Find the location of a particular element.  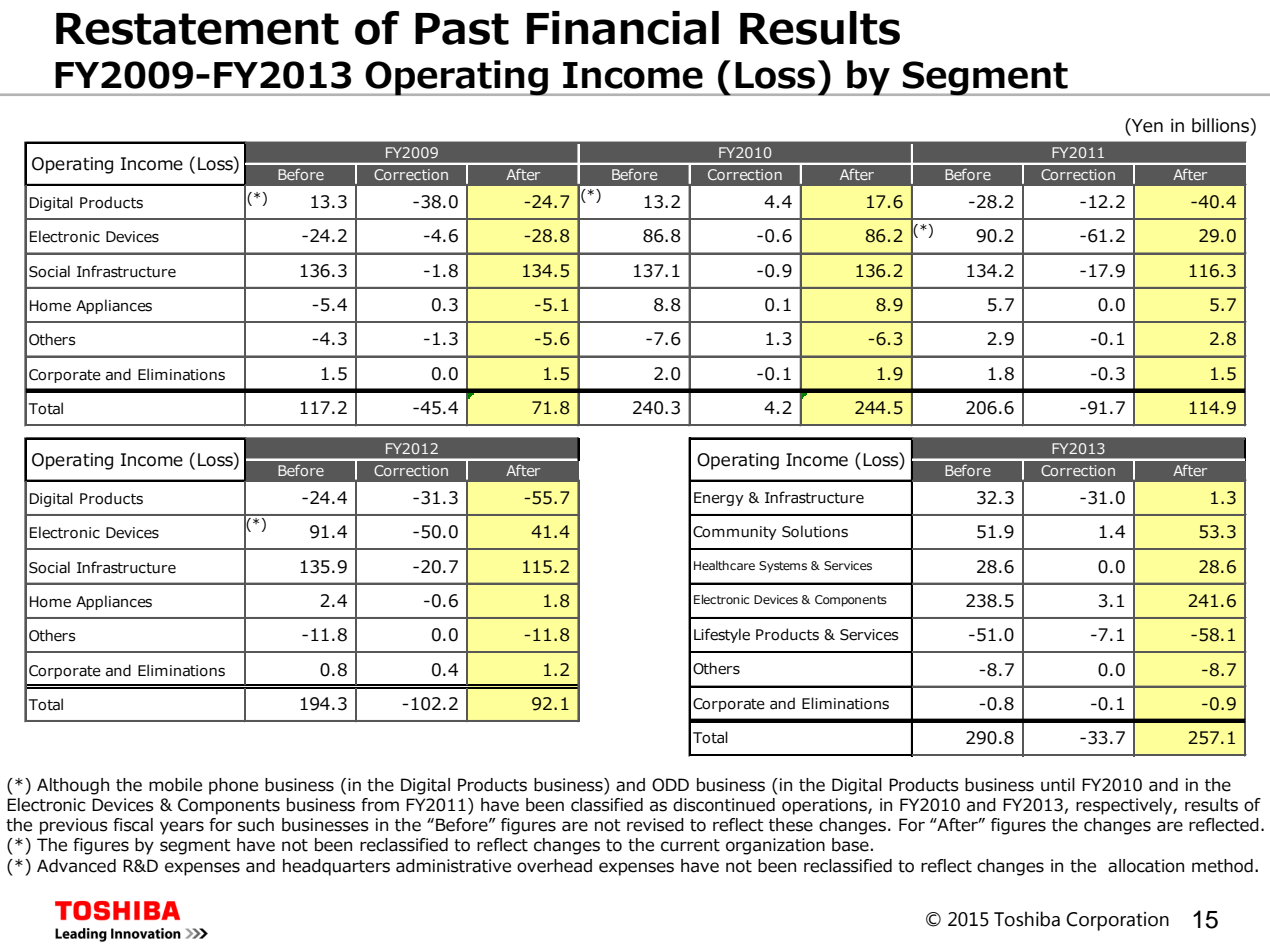

overhead is located at coordinates (554, 866).
